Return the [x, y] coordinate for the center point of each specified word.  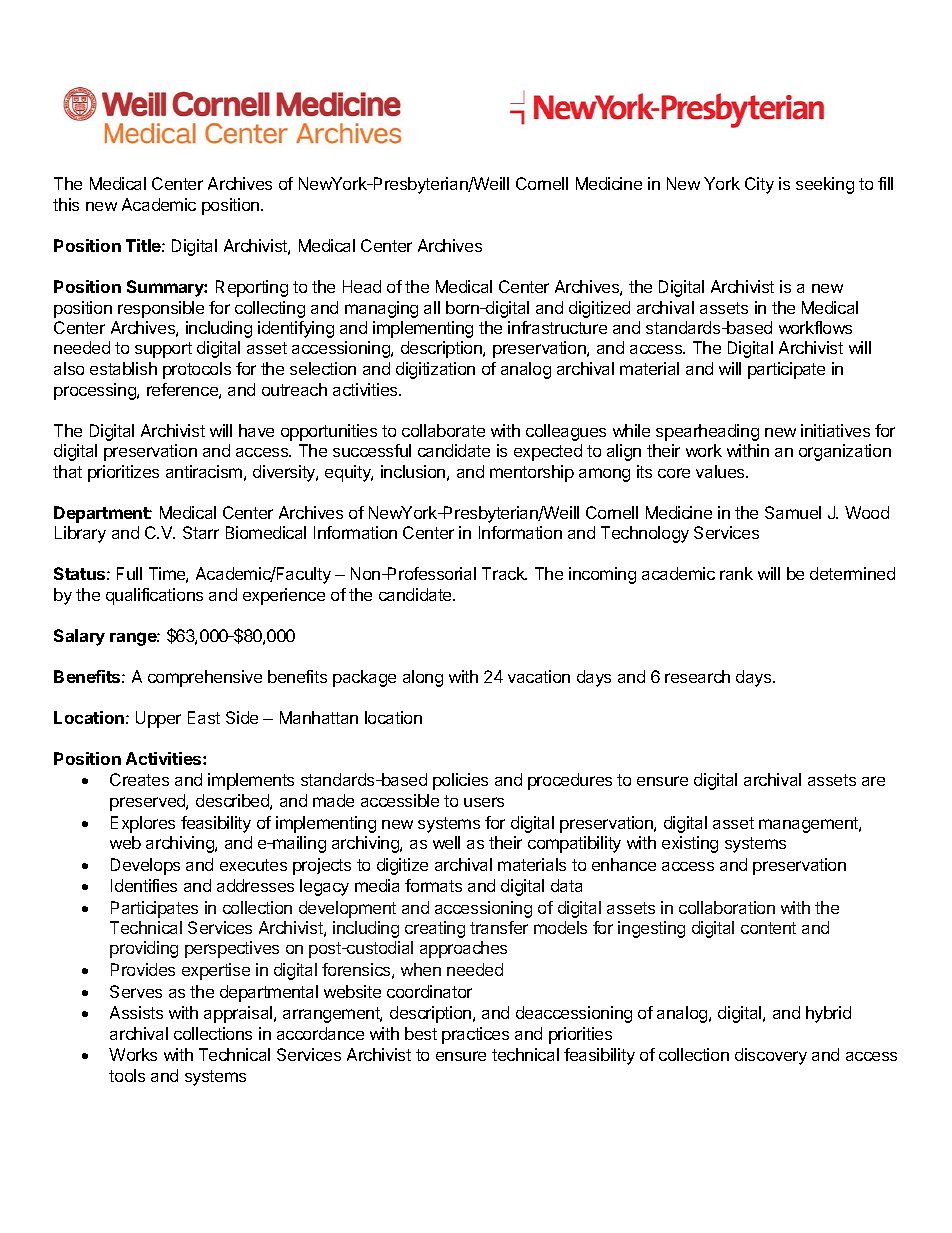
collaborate [443, 430]
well [446, 842]
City [759, 185]
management [809, 825]
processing [96, 391]
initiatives [835, 430]
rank [736, 573]
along [423, 678]
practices [475, 1035]
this [66, 204]
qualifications [154, 596]
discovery [771, 1056]
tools [127, 1075]
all [432, 307]
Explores [143, 824]
